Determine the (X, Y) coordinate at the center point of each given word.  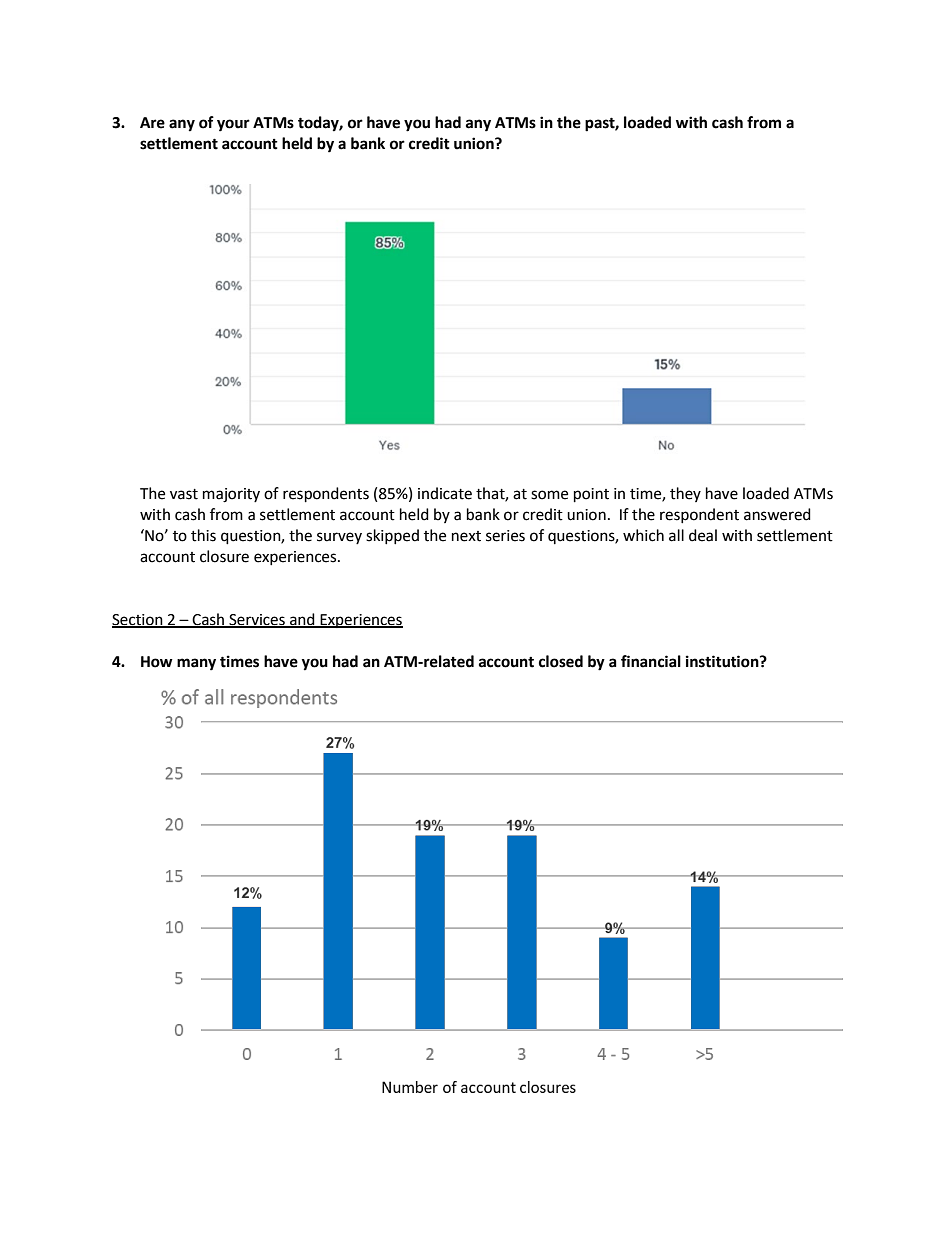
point (591, 495)
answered (777, 514)
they (685, 494)
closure (224, 556)
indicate (445, 493)
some (549, 495)
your (233, 125)
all (676, 535)
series (505, 536)
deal (703, 535)
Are (152, 123)
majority (231, 495)
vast (184, 494)
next (466, 536)
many (196, 664)
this (203, 535)
